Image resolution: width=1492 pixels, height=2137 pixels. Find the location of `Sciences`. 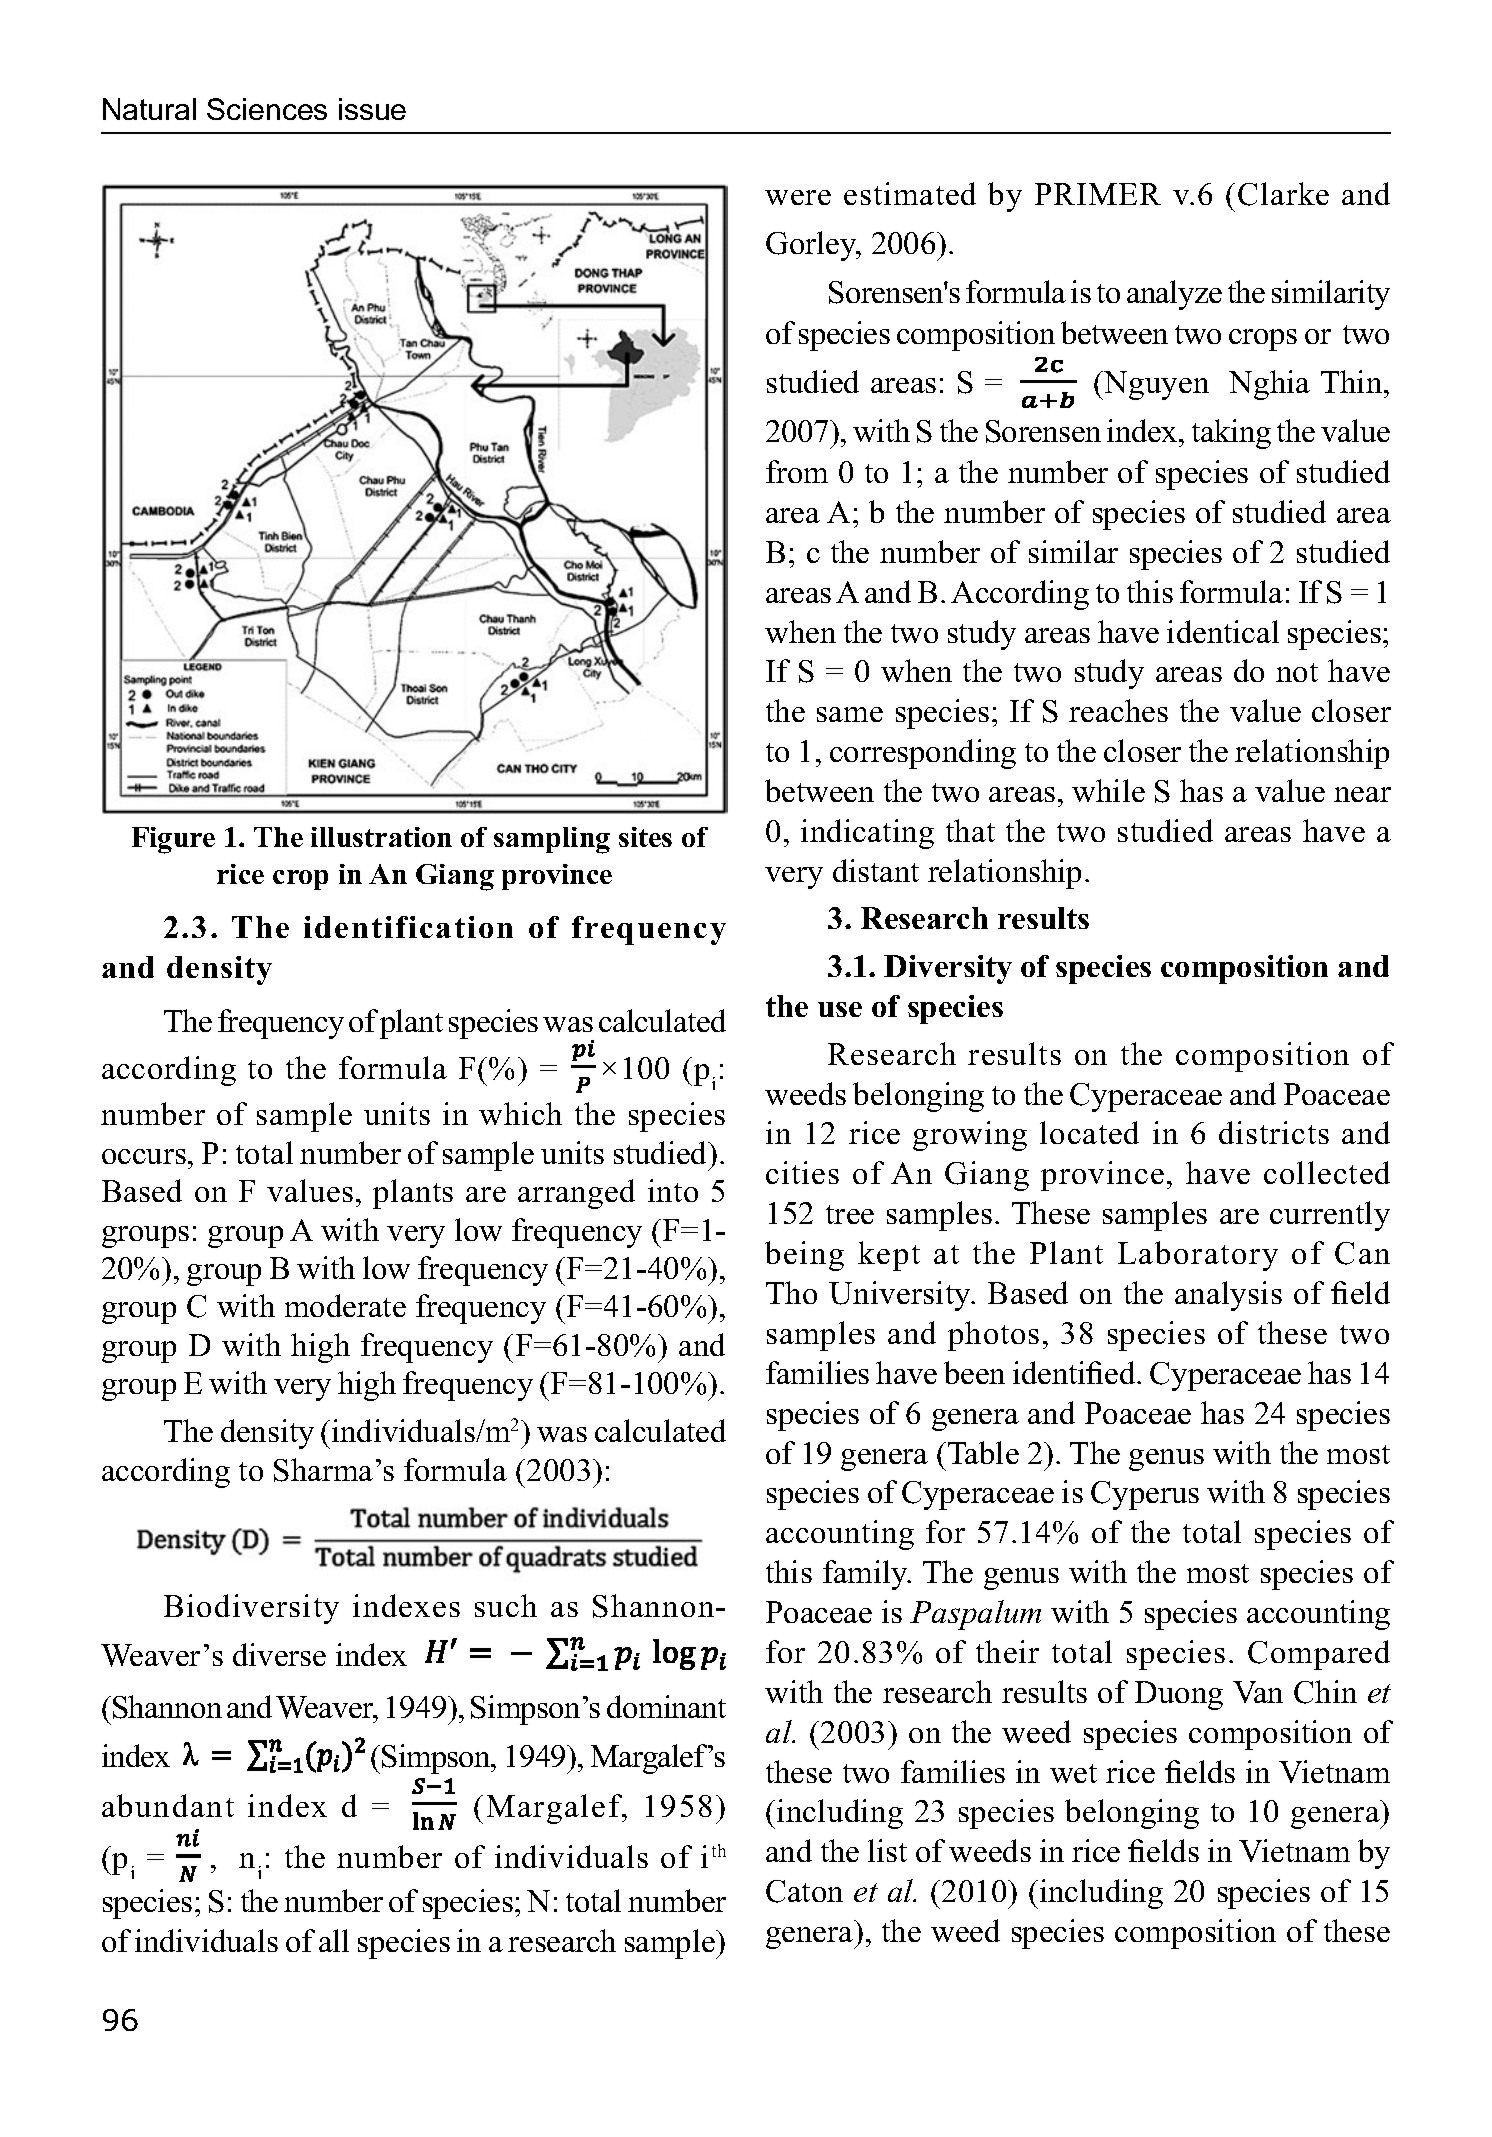

Sciences is located at coordinates (267, 109).
